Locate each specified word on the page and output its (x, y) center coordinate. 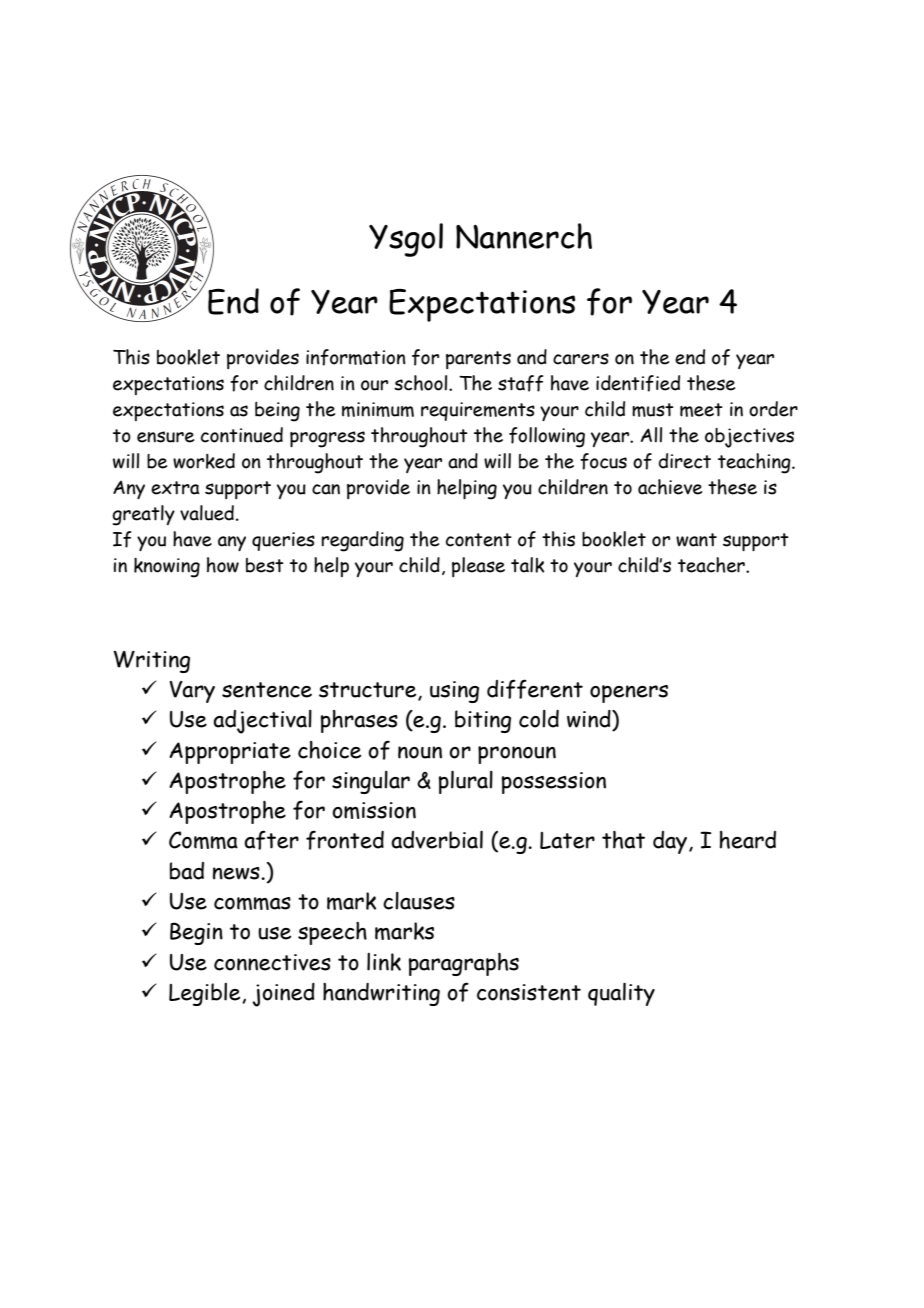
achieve (670, 487)
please (478, 567)
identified (638, 383)
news (237, 873)
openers (629, 694)
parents (478, 360)
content (479, 540)
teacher (712, 565)
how (223, 565)
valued (207, 513)
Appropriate (230, 753)
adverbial (437, 840)
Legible (206, 994)
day (671, 842)
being (277, 412)
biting (483, 721)
